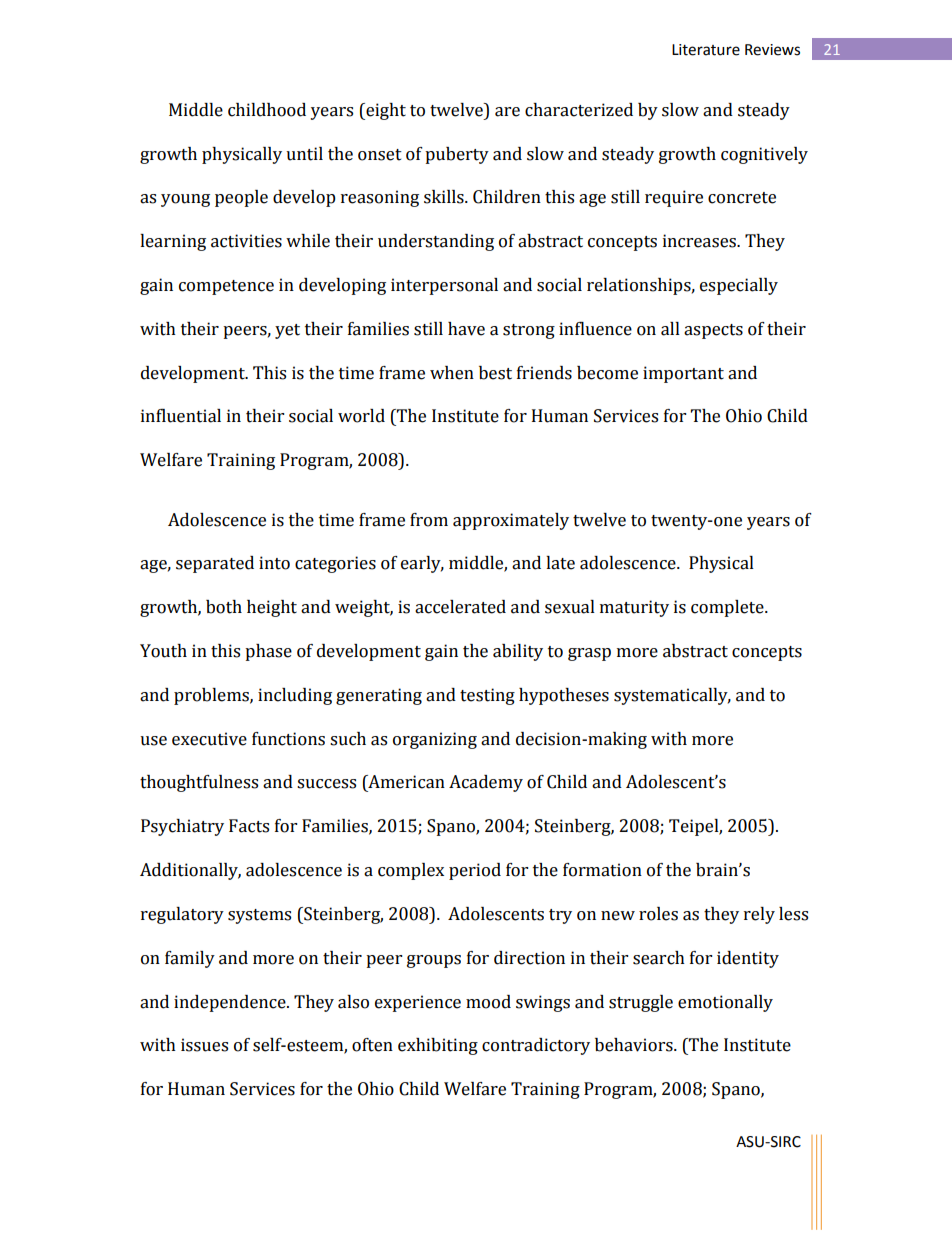  Describe the element at coordinates (706, 50) in the image. I see `Literature` at that location.
